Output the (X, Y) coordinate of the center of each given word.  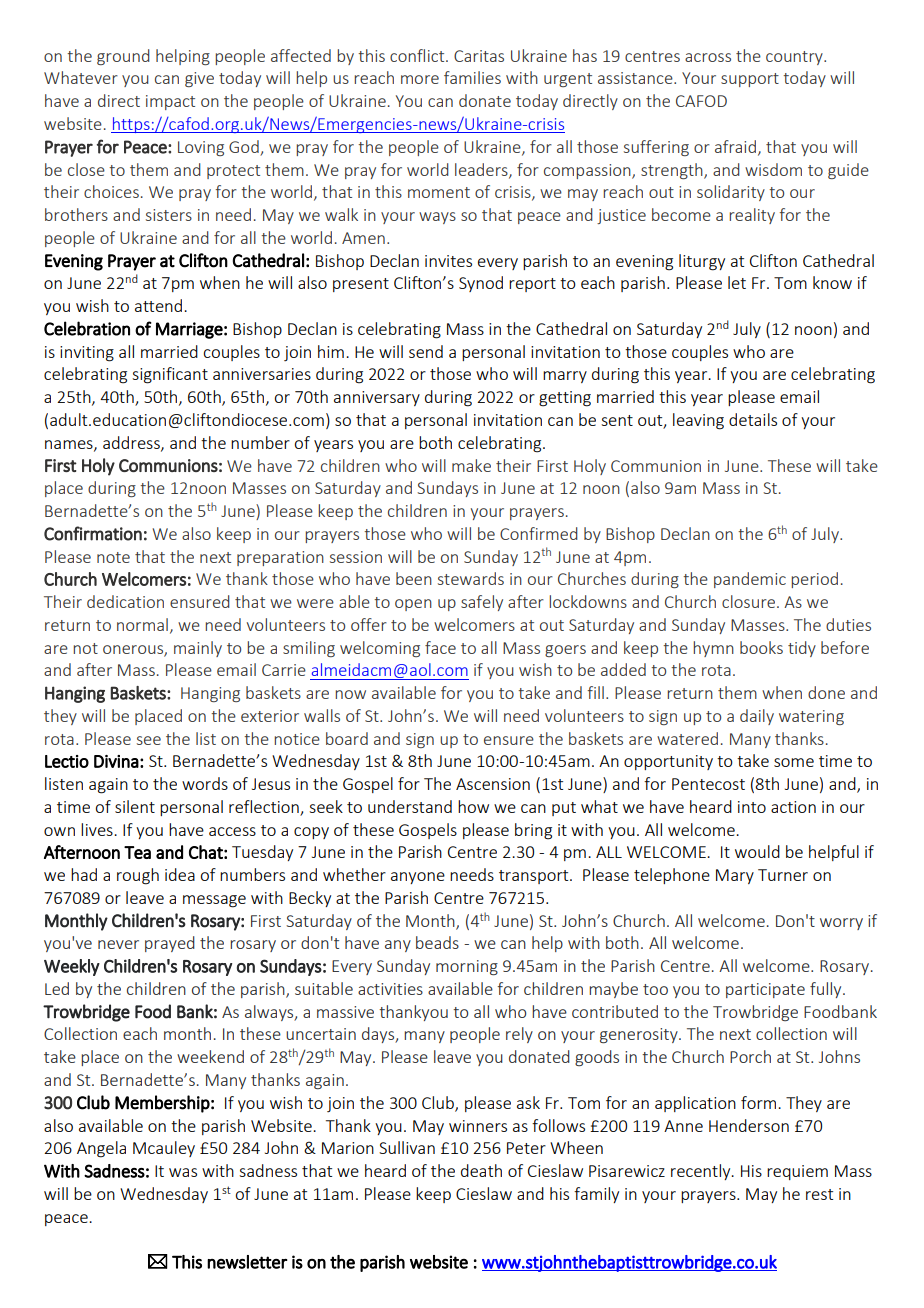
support (750, 80)
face (440, 647)
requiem (797, 1172)
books (761, 647)
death (481, 1170)
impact (170, 102)
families (472, 77)
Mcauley (164, 1149)
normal (142, 624)
